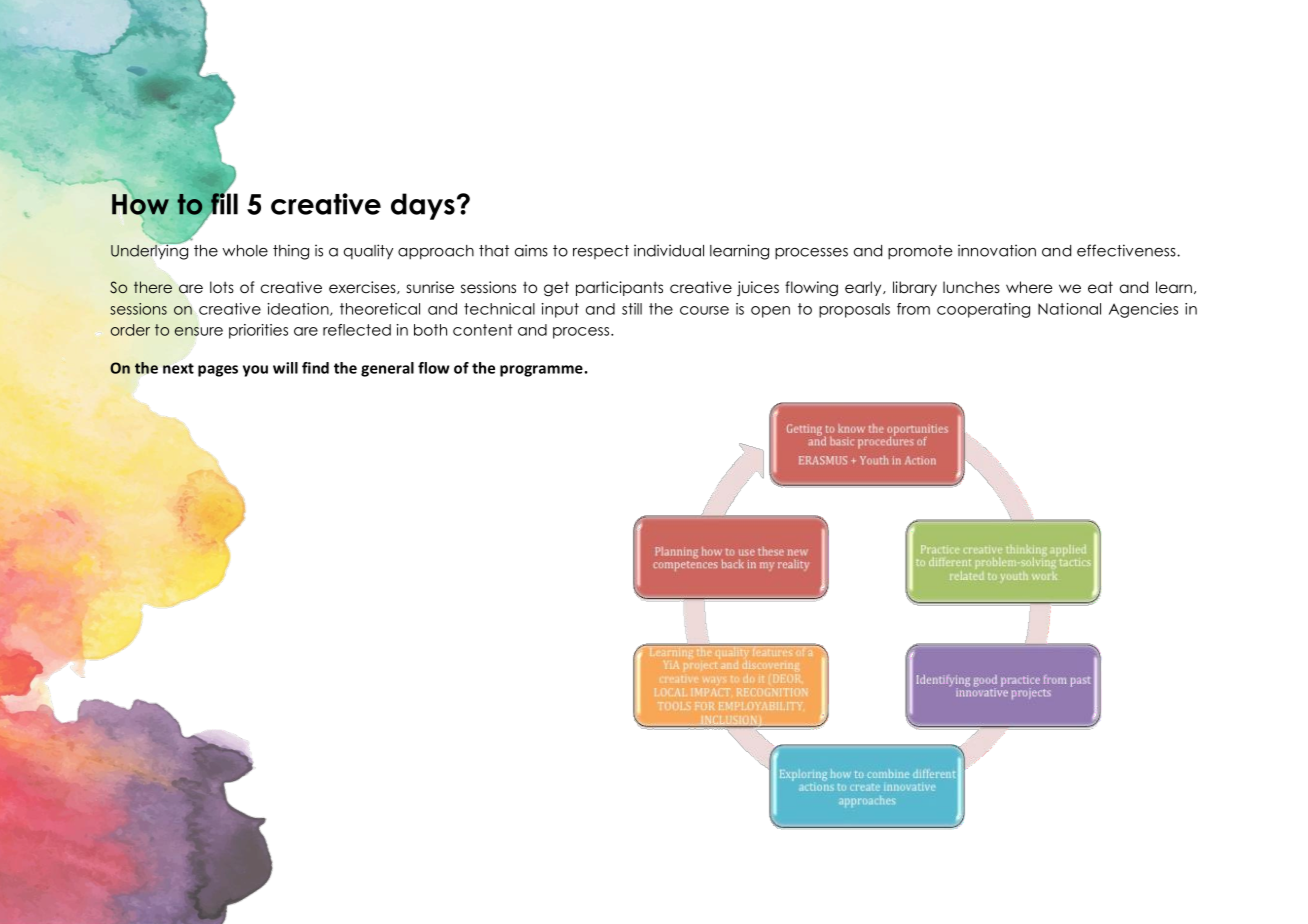 This screenshot has width=1308, height=924. I want to click on days, so click(423, 206).
